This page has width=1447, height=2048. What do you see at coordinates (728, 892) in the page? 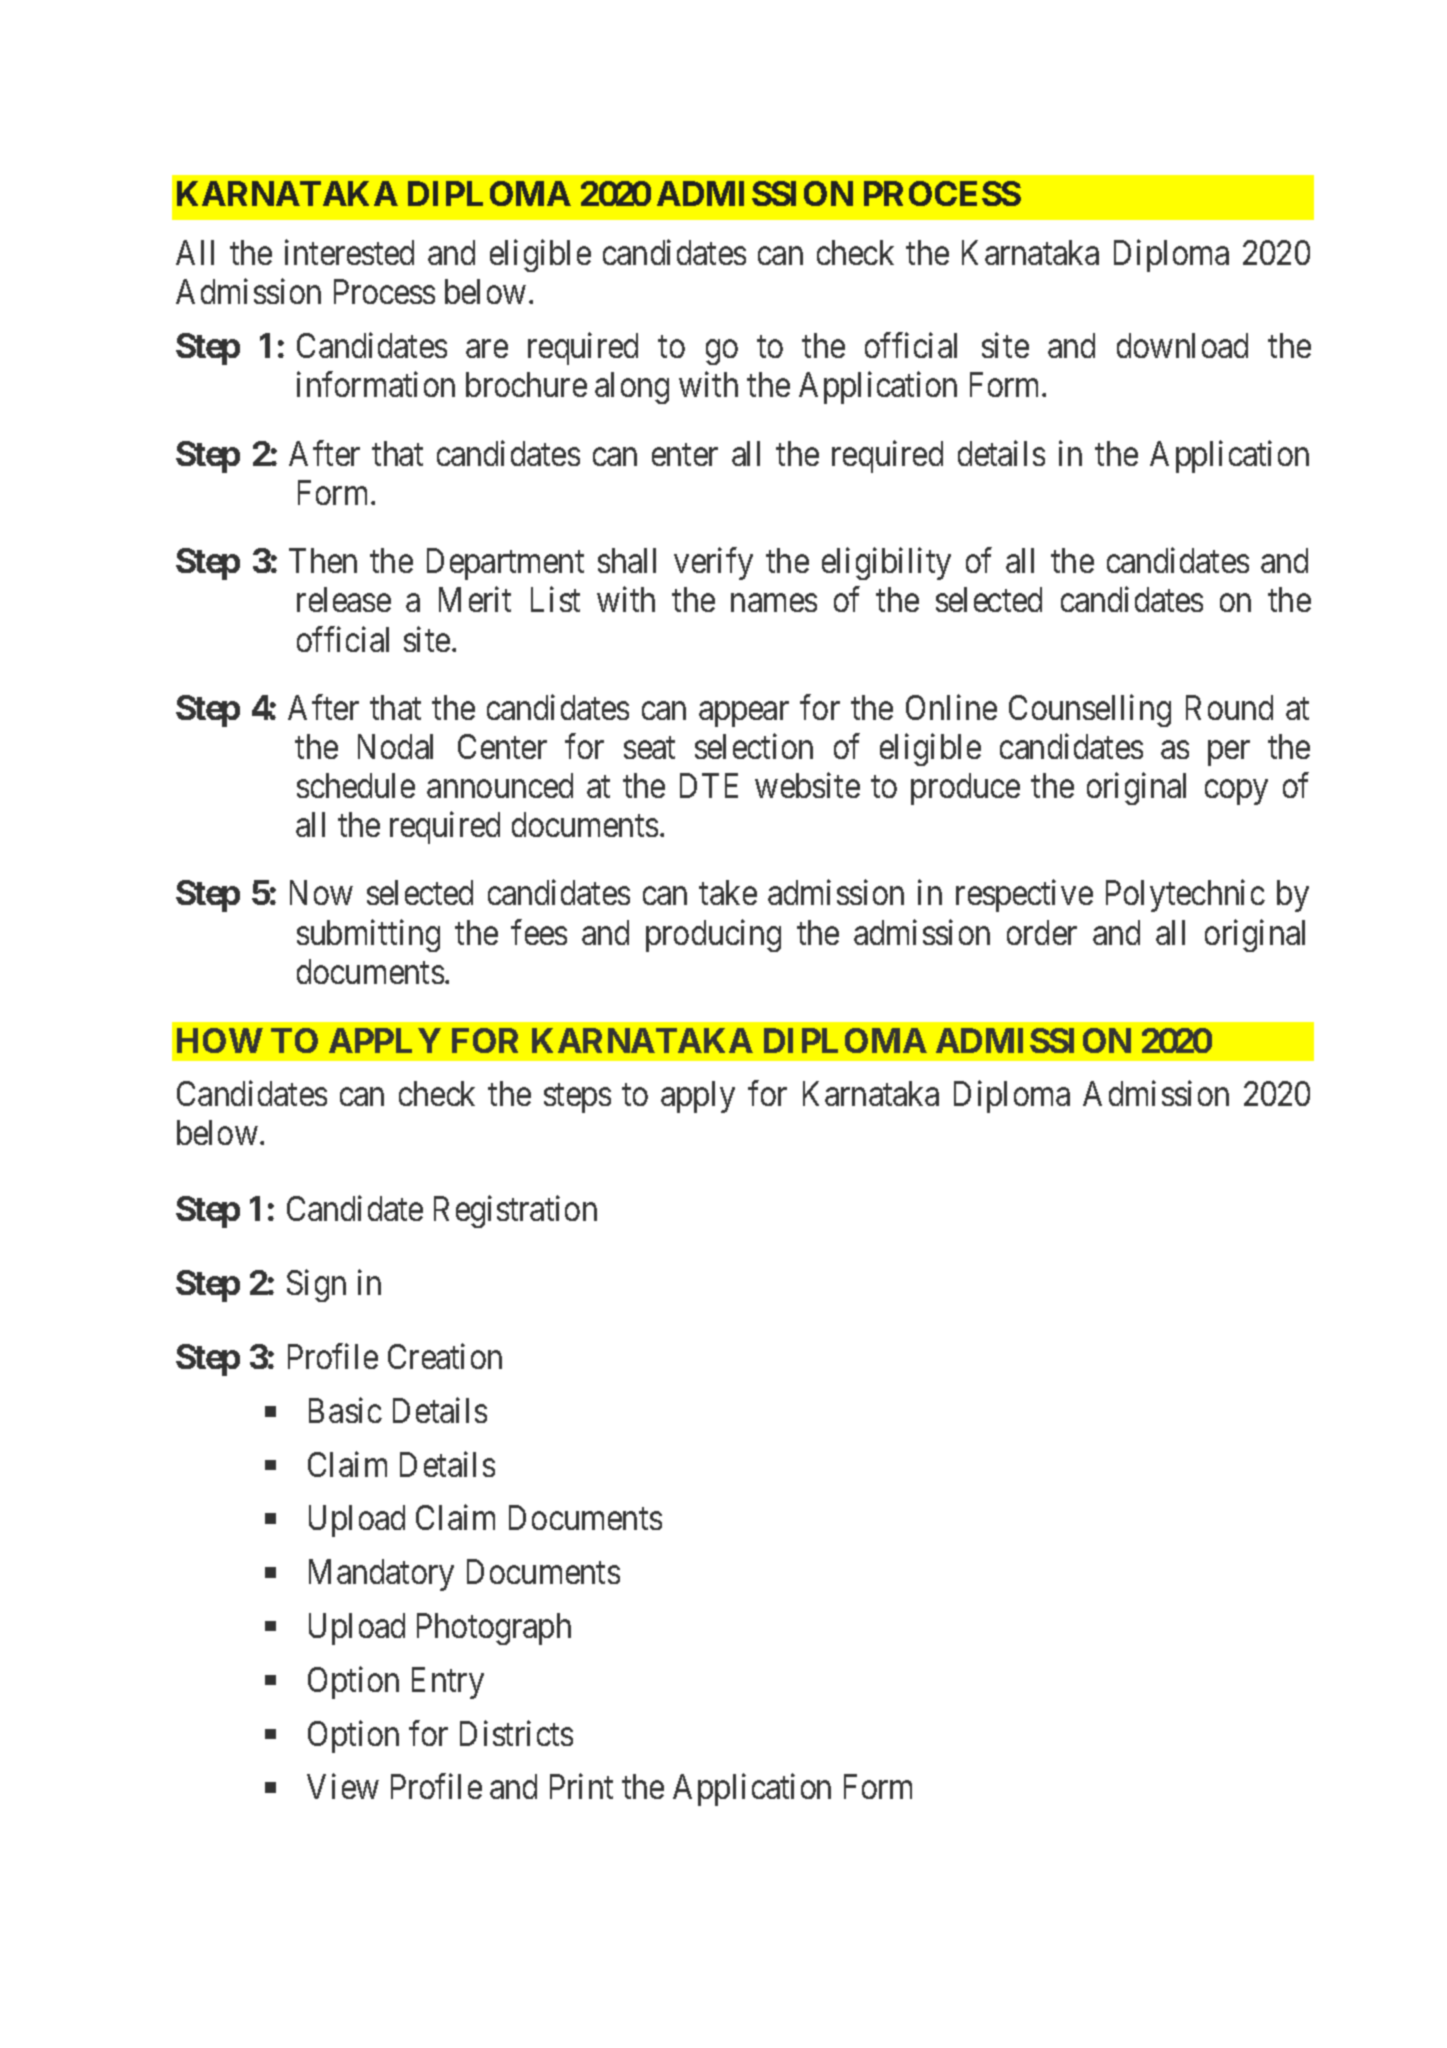
I see `take` at bounding box center [728, 892].
